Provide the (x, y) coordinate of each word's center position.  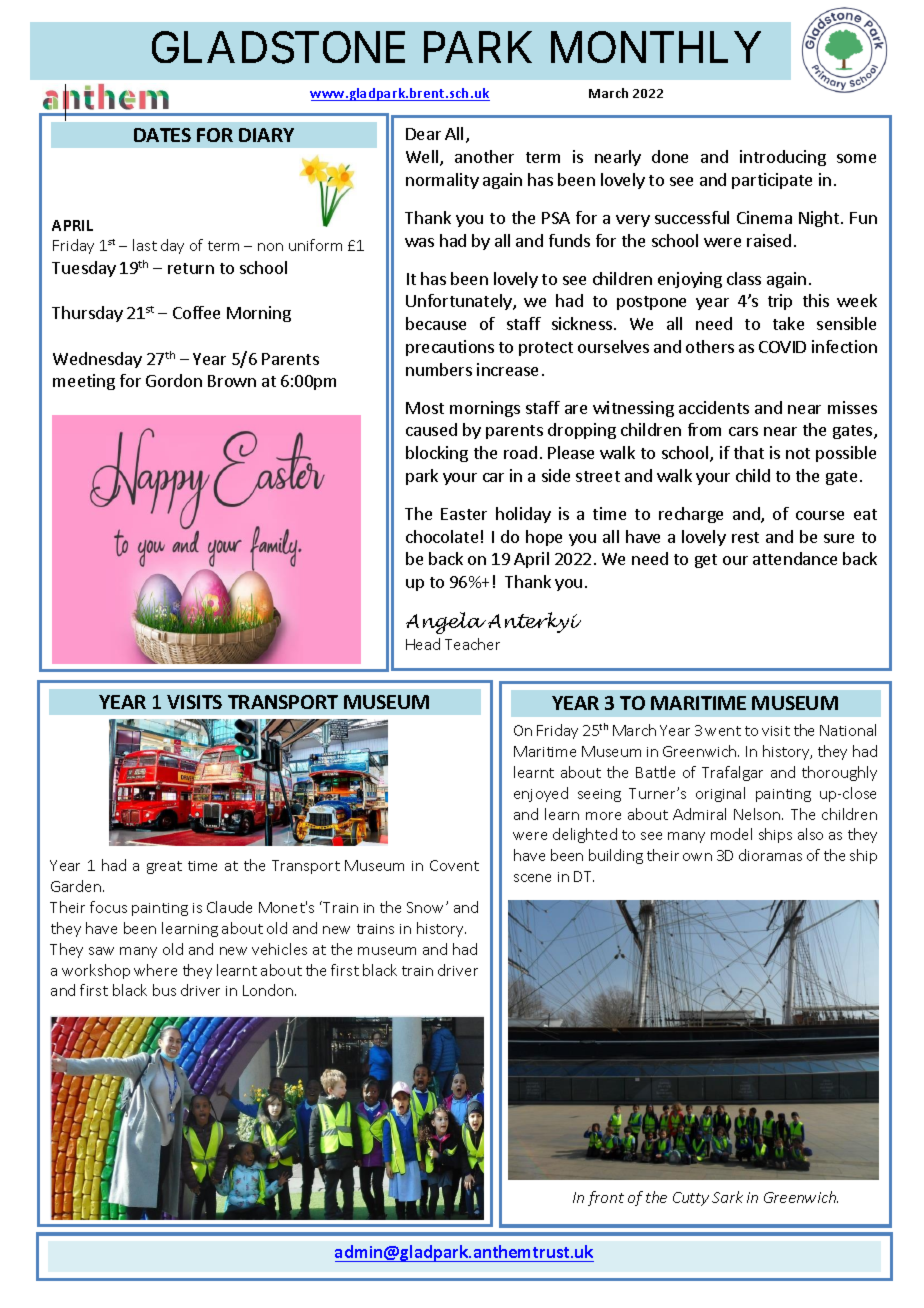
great (164, 867)
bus (164, 990)
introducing (783, 158)
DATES (162, 135)
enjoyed (541, 794)
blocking (437, 454)
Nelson (758, 814)
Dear (423, 134)
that (749, 452)
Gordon (174, 380)
